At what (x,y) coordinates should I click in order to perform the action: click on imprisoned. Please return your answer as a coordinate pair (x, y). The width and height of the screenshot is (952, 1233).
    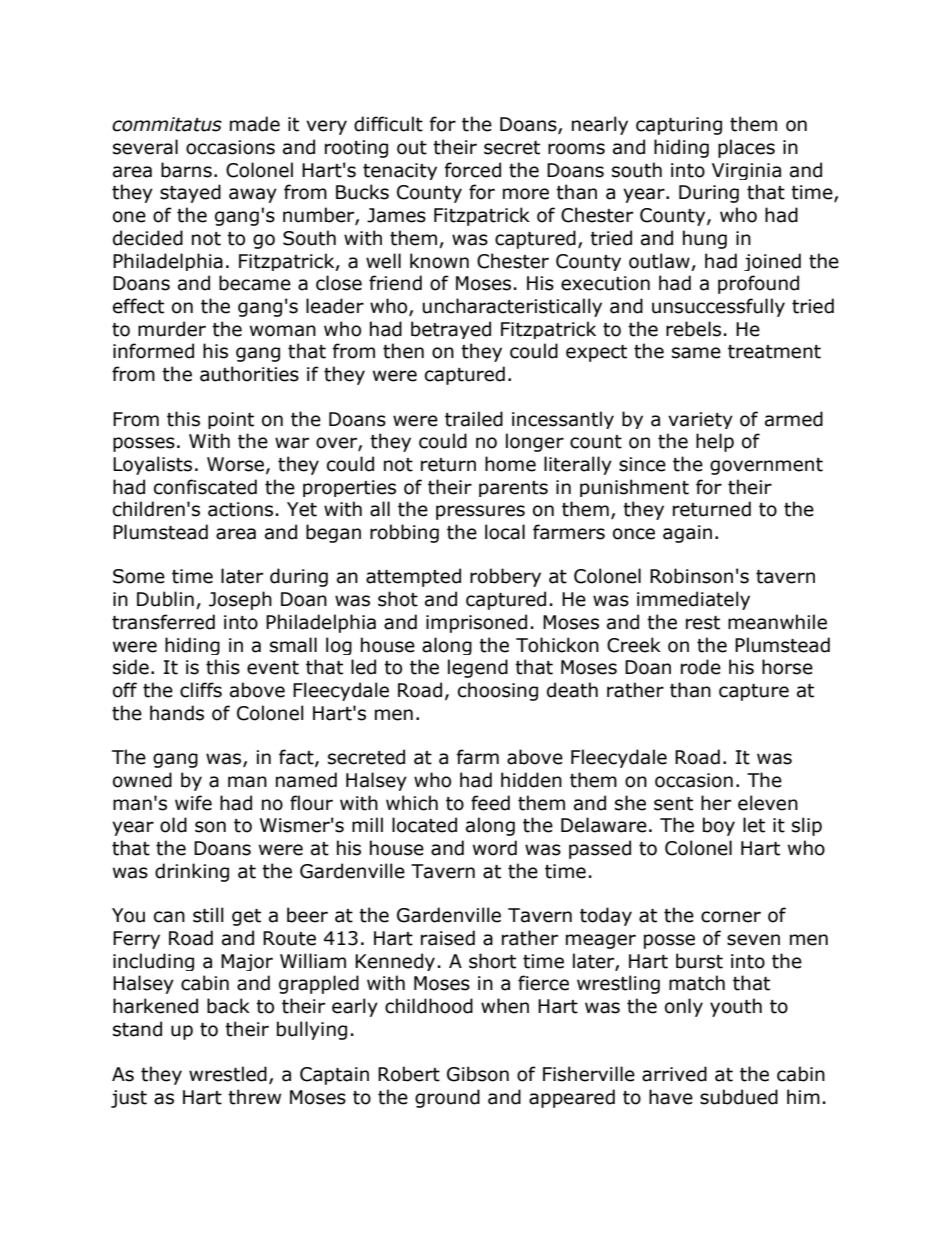
    Looking at the image, I should click on (476, 623).
